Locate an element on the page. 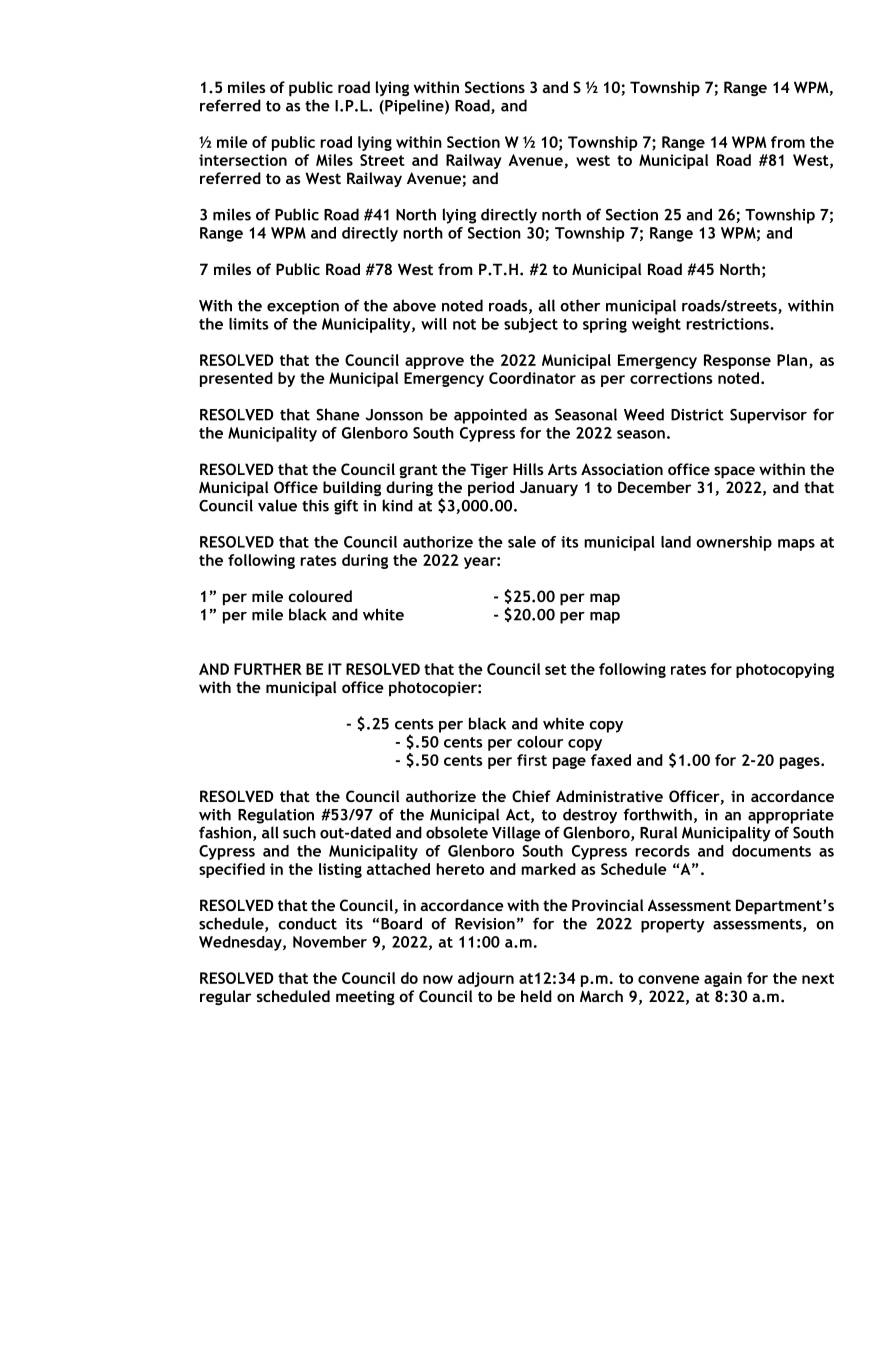 The width and height of the image is (892, 1372). subject is located at coordinates (531, 325).
